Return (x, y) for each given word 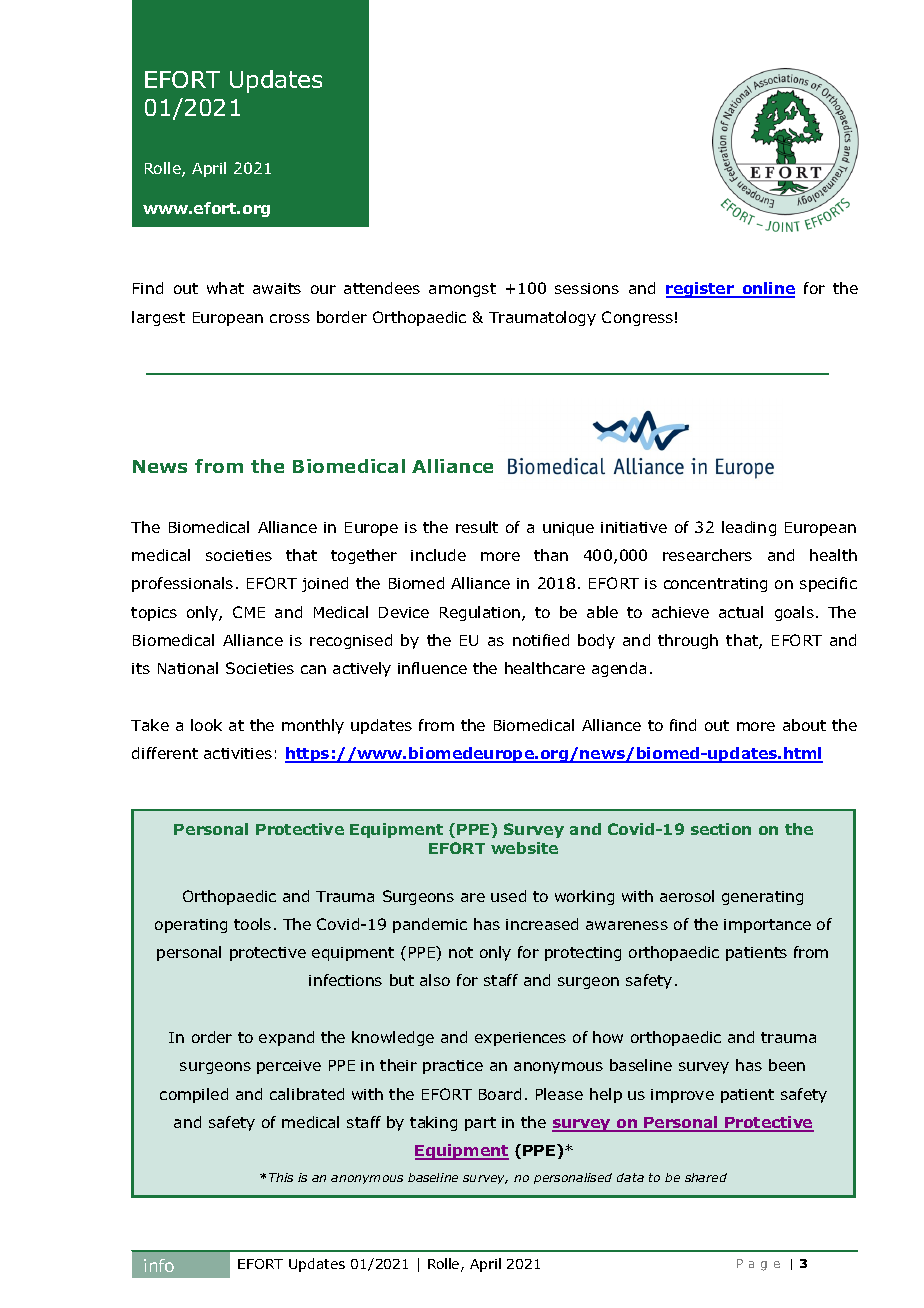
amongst (462, 290)
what (225, 288)
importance (767, 926)
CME (249, 612)
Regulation (480, 613)
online (767, 290)
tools (252, 924)
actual (741, 612)
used (508, 896)
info (159, 1265)
